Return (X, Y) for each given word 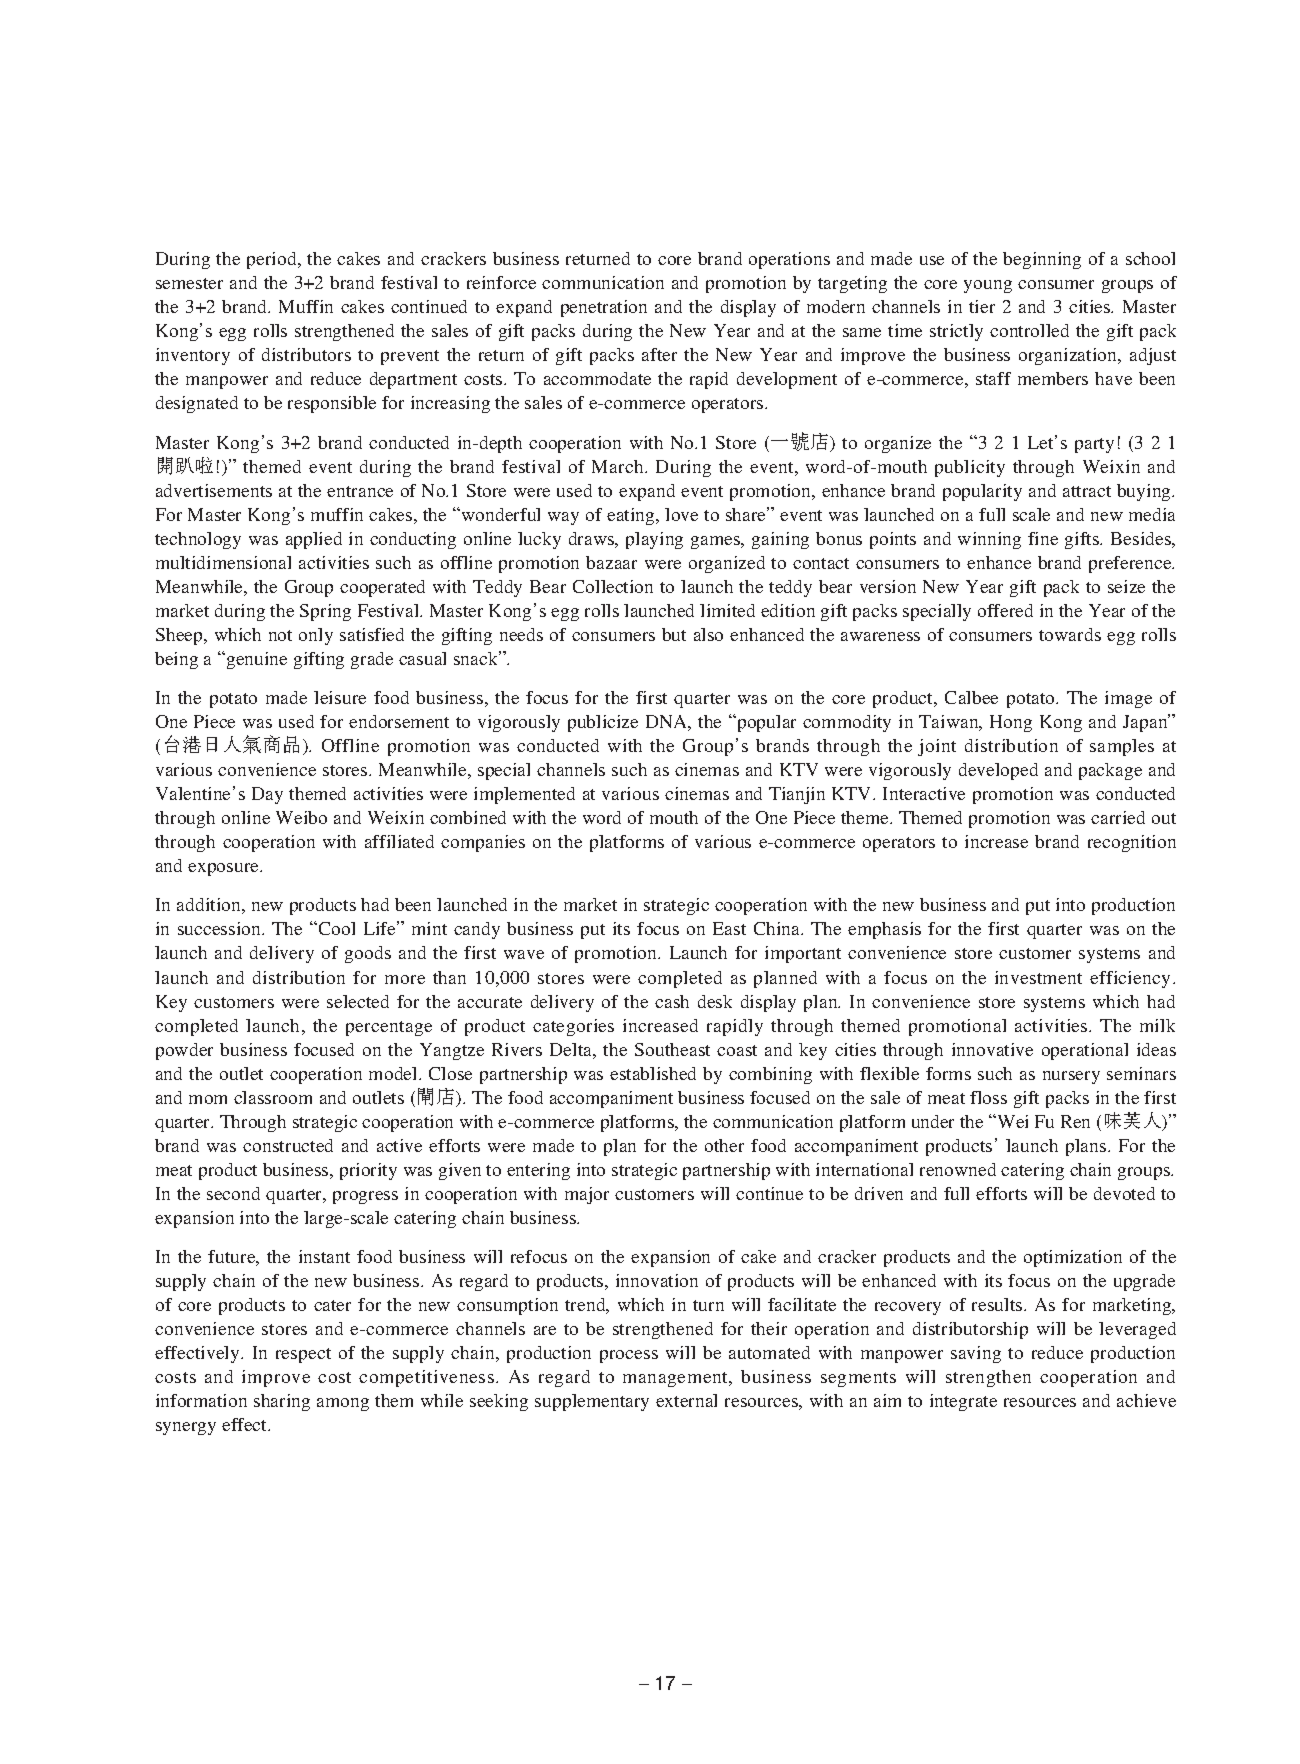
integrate (963, 1402)
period (273, 260)
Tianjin (797, 795)
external (686, 1400)
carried (1118, 817)
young (988, 286)
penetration (604, 308)
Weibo (301, 817)
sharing (282, 1402)
